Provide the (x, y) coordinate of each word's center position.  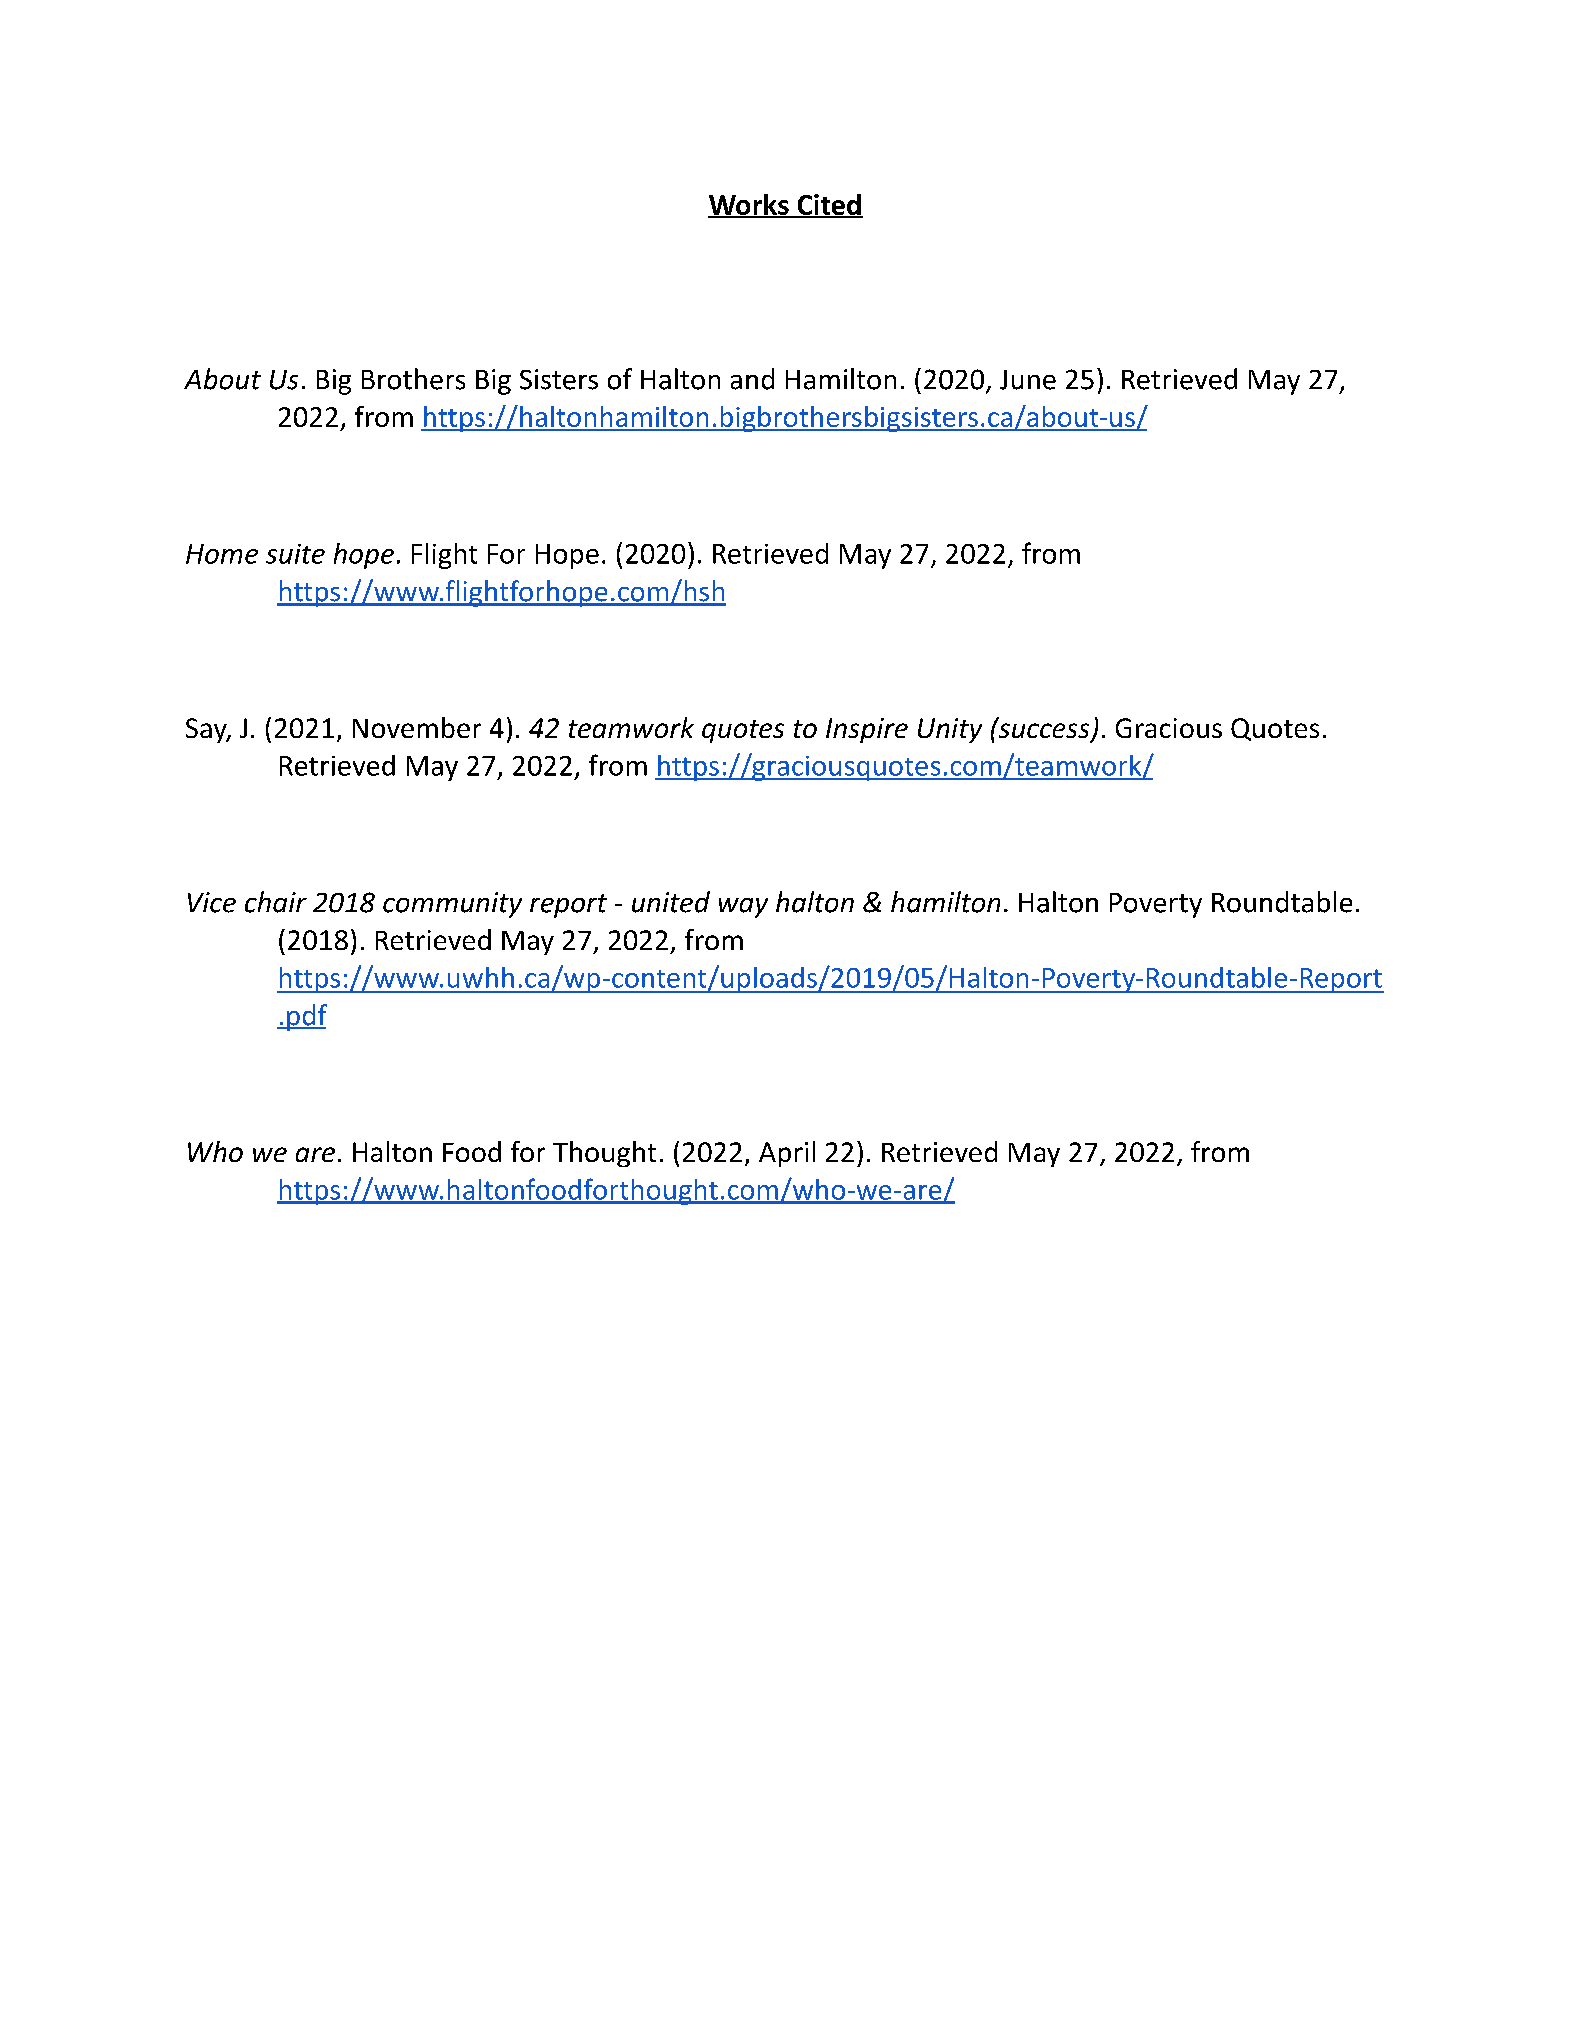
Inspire (867, 730)
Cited (829, 205)
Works (749, 205)
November (417, 727)
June (1028, 380)
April (787, 1154)
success (1044, 731)
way (743, 908)
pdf (306, 1017)
